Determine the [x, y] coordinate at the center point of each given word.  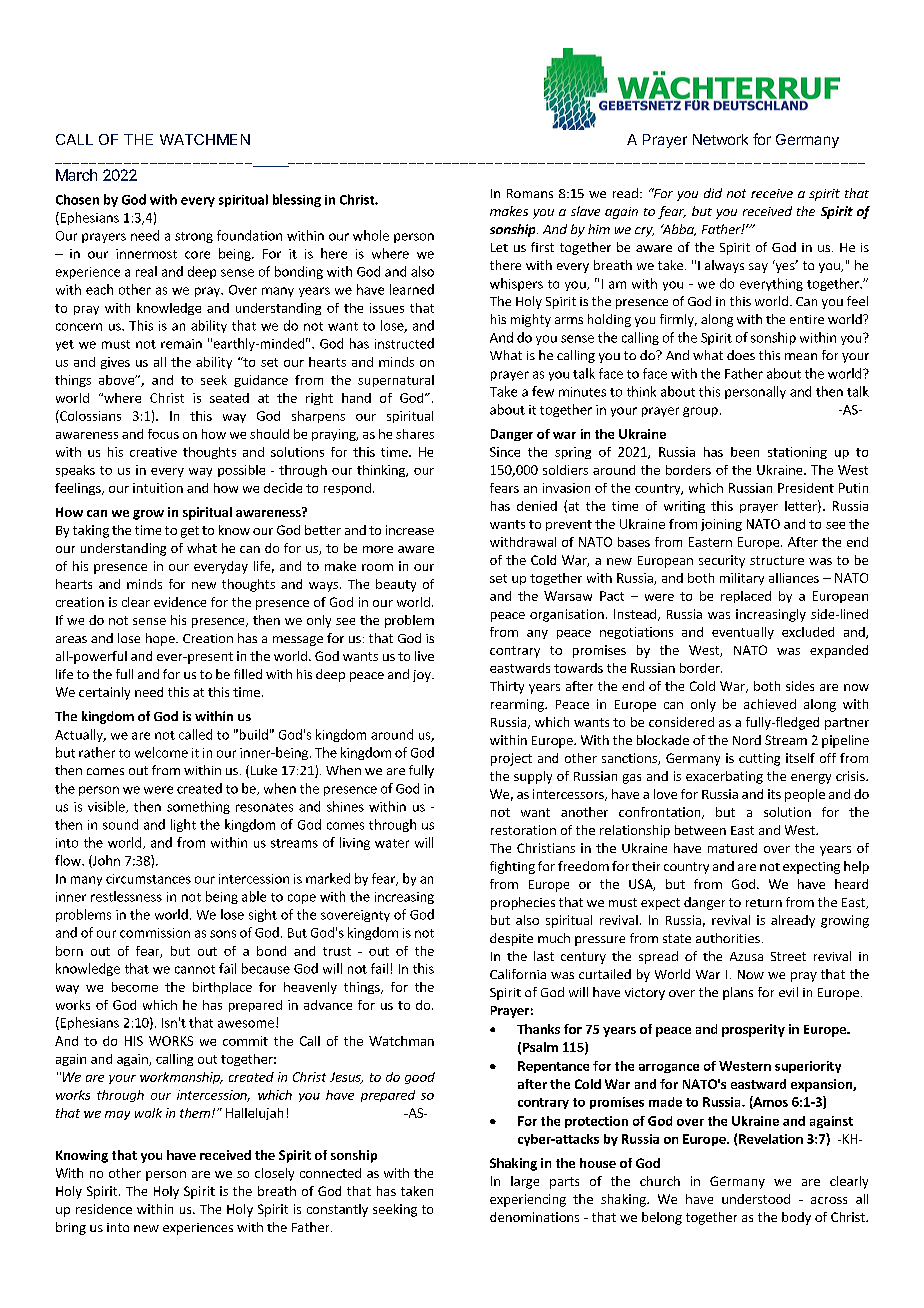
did [713, 193]
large [525, 1182]
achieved [770, 704]
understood [756, 1199]
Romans [530, 193]
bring [71, 1228]
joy [423, 676]
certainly [104, 693]
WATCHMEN [205, 139]
